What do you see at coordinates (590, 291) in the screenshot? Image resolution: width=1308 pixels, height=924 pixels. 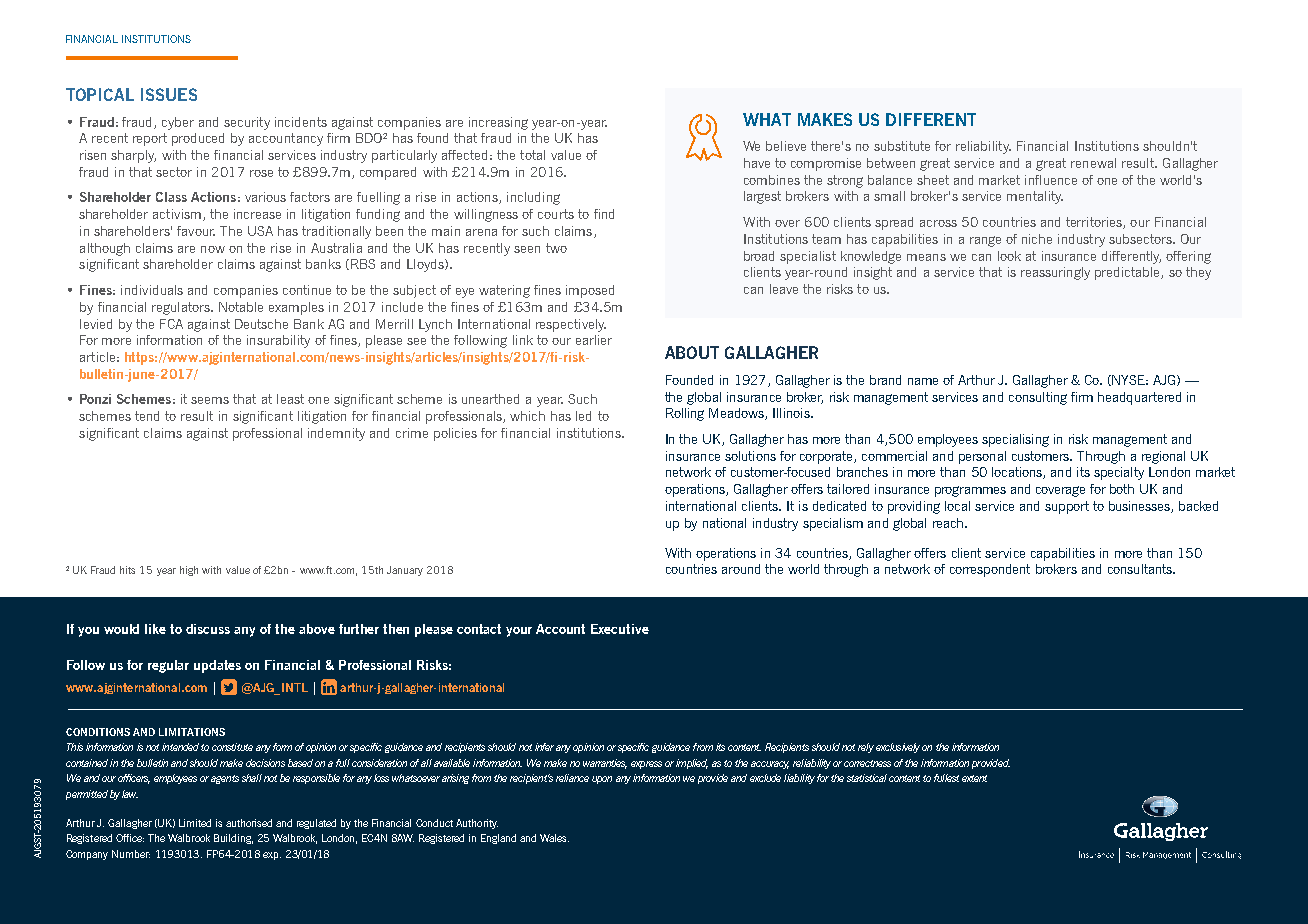 I see `imposed` at bounding box center [590, 291].
